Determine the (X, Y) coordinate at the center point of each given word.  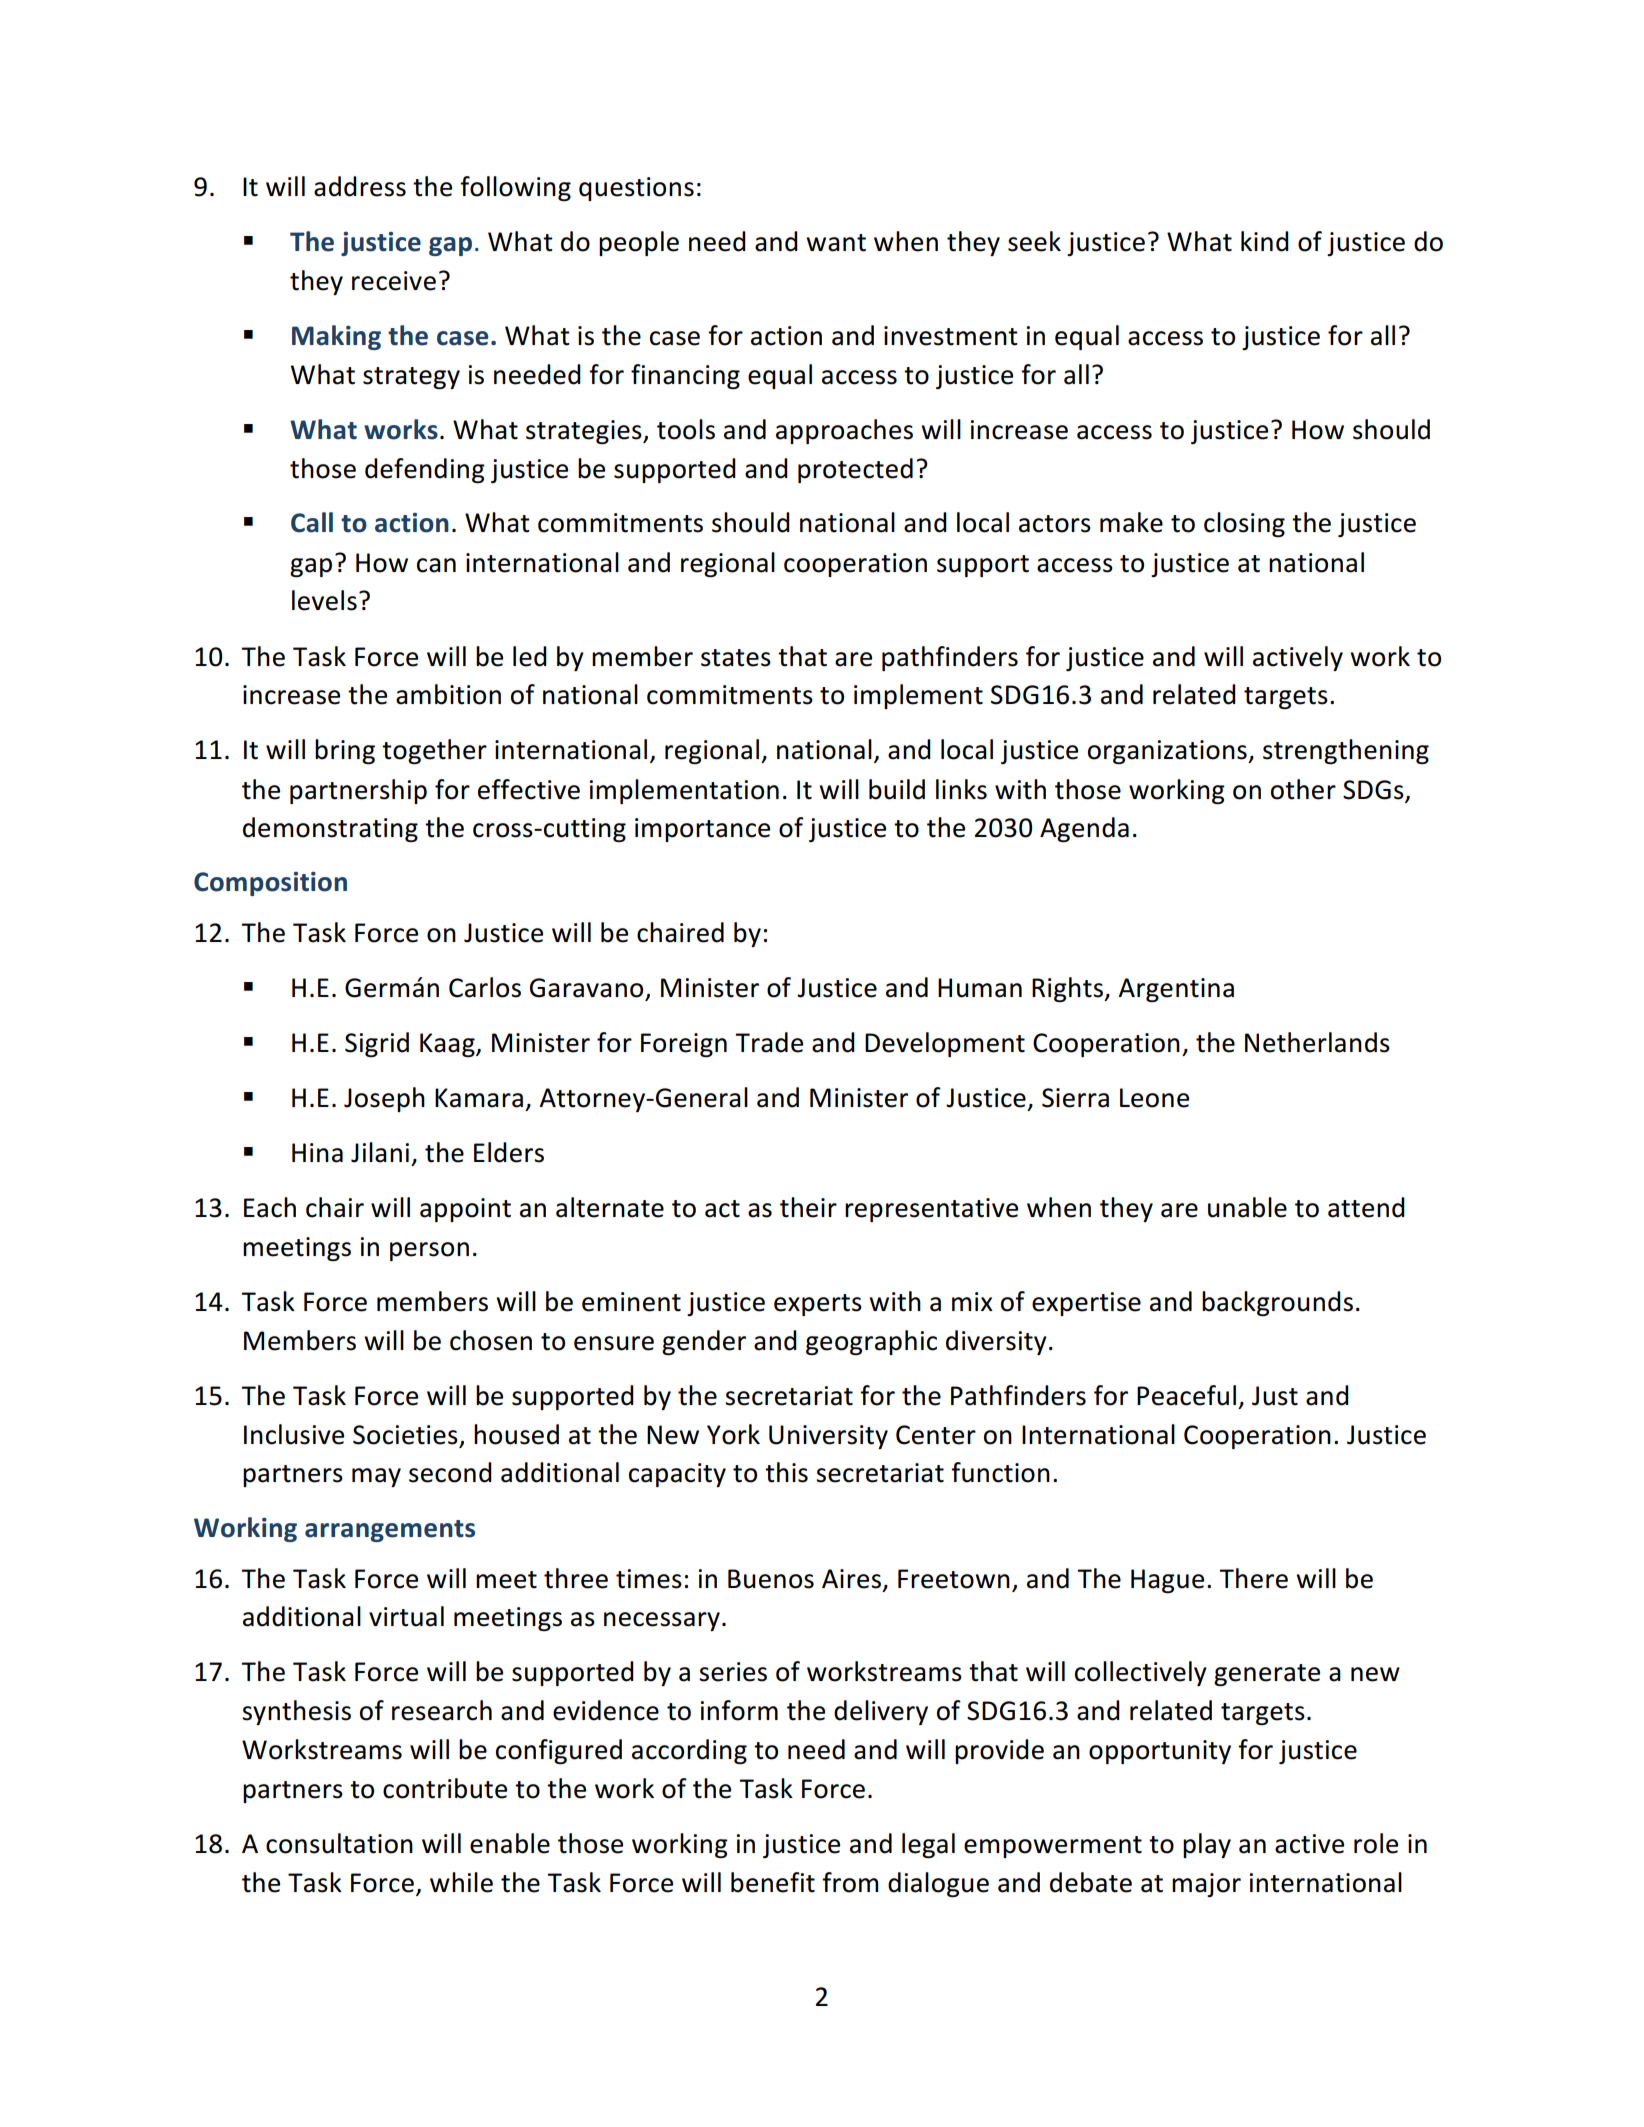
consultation (339, 1843)
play (1207, 1845)
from (850, 1882)
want (836, 243)
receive (394, 281)
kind (1265, 241)
